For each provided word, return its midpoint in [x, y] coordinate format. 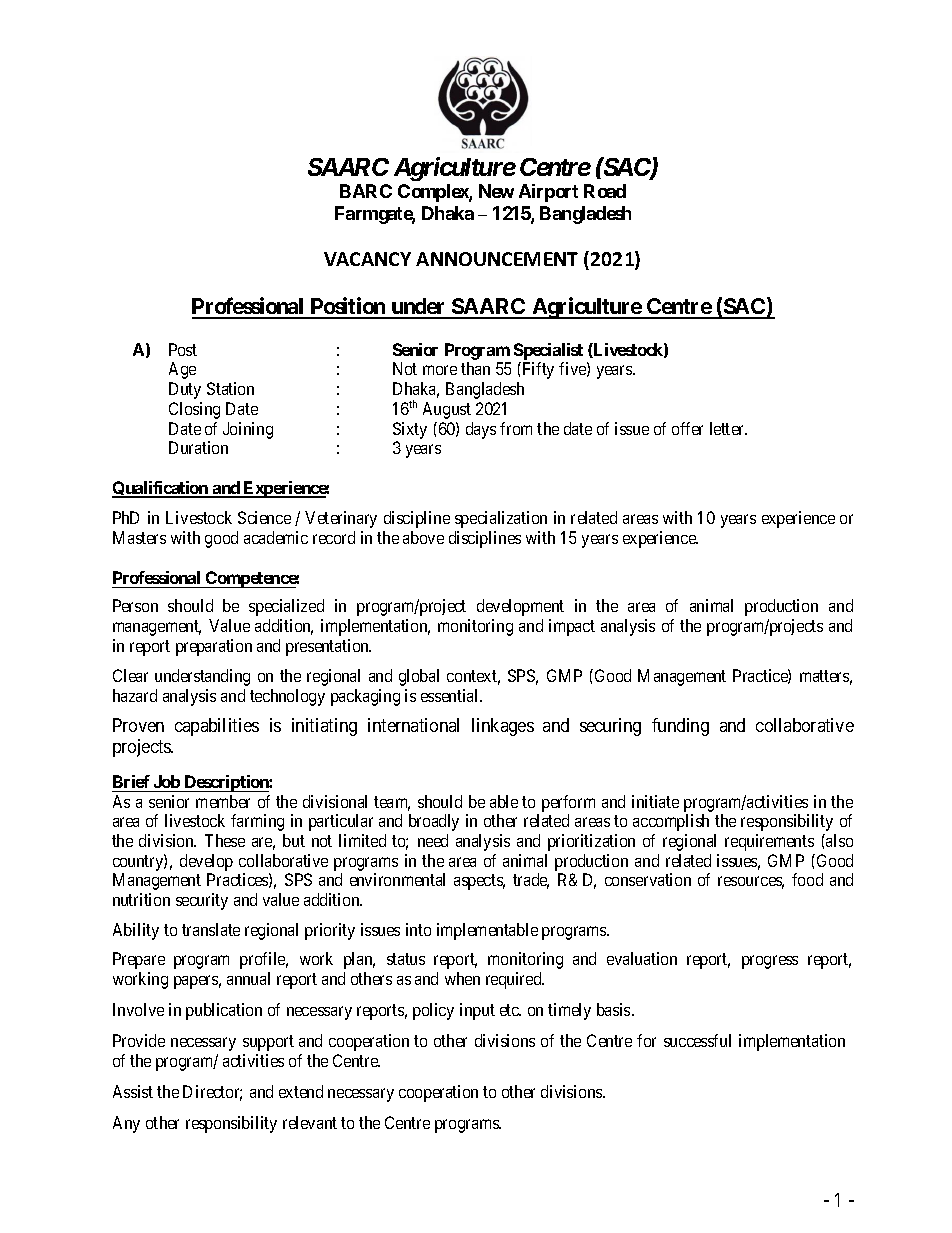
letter [728, 428]
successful [697, 1040]
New [496, 191]
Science [264, 517]
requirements [769, 842]
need [433, 840]
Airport [548, 193]
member [223, 801]
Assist [133, 1091]
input [477, 1011]
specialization [501, 519]
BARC [366, 191]
